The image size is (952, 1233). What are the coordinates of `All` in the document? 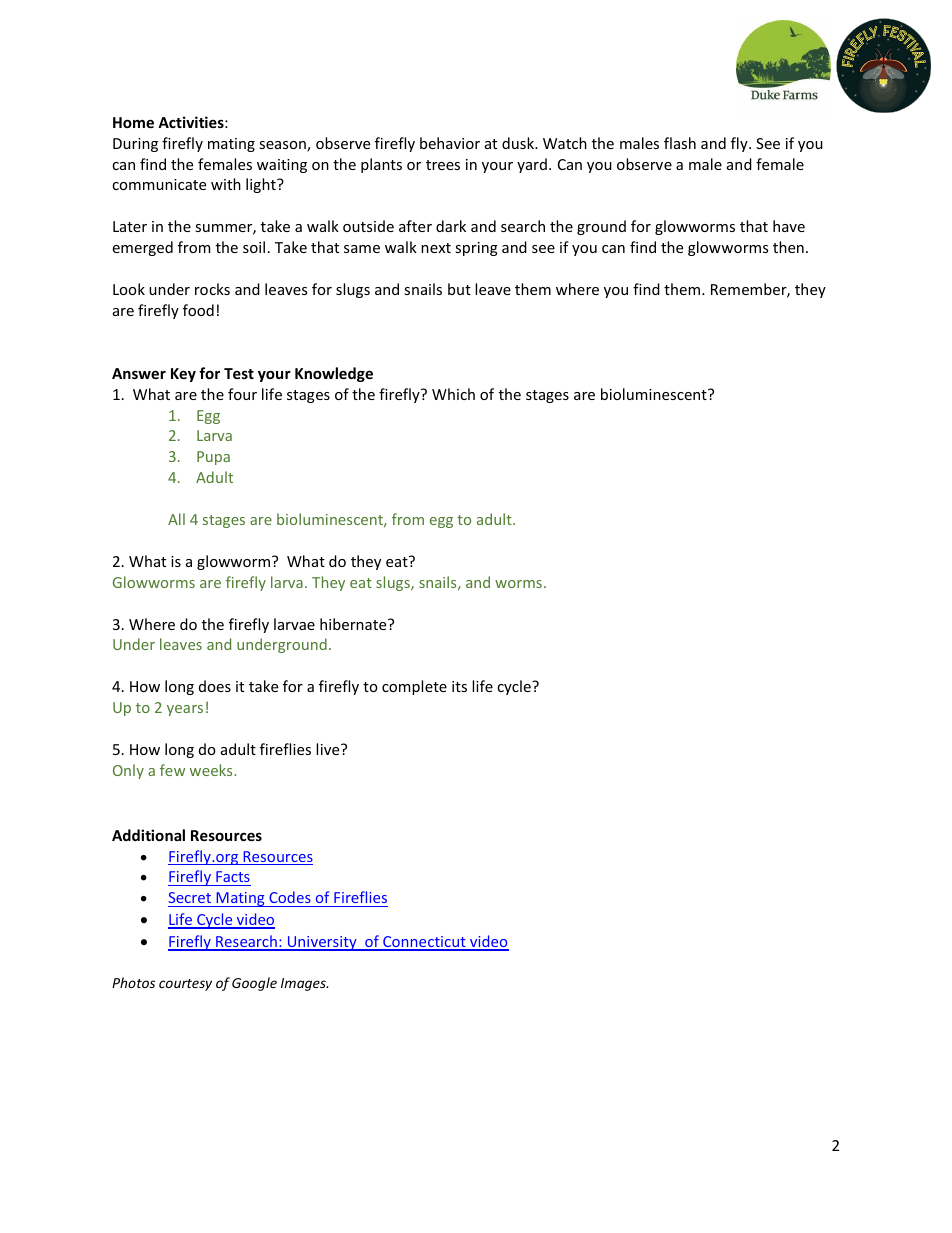 It's located at (176, 519).
